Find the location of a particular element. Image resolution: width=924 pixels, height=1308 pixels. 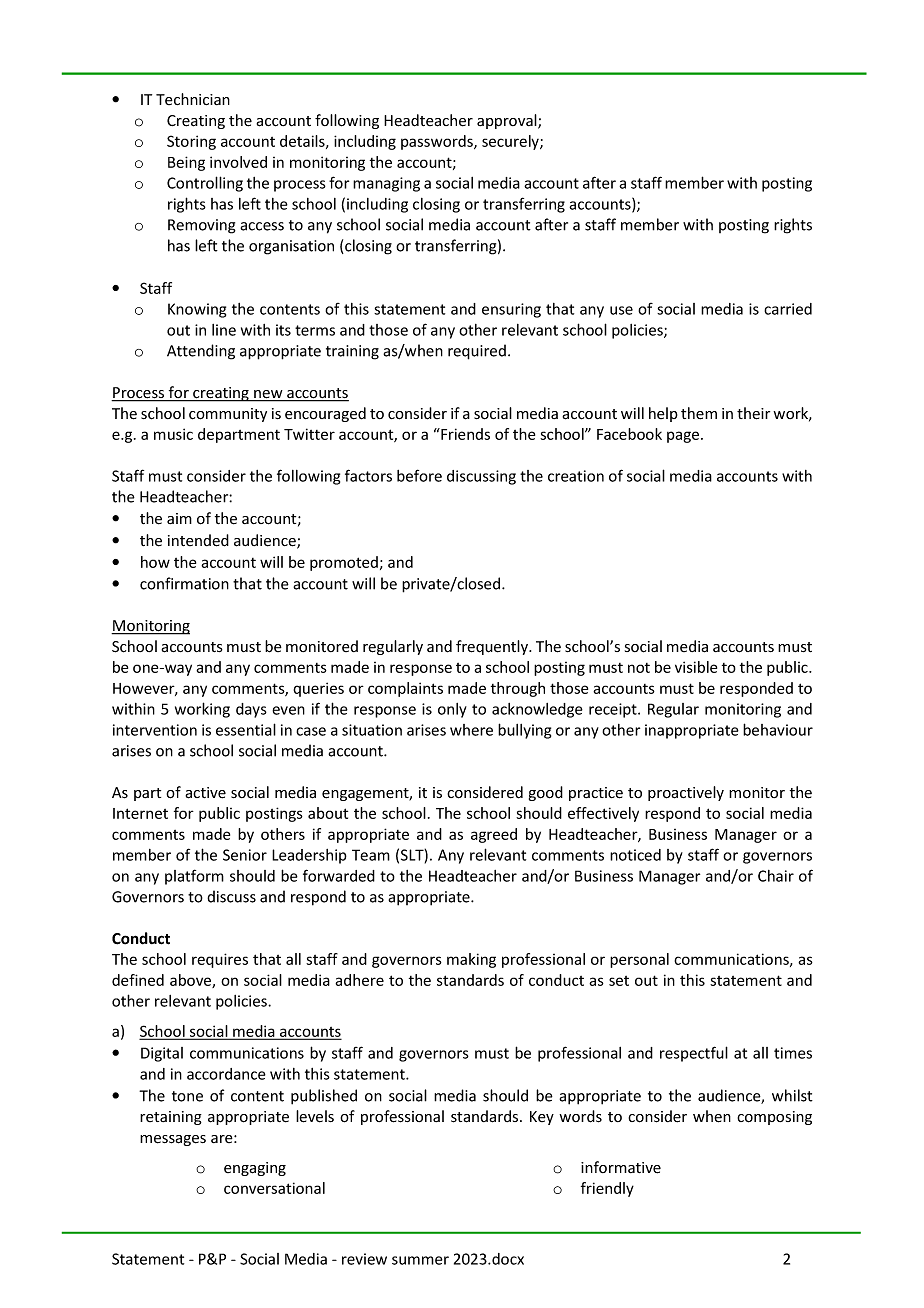

days is located at coordinates (251, 710).
